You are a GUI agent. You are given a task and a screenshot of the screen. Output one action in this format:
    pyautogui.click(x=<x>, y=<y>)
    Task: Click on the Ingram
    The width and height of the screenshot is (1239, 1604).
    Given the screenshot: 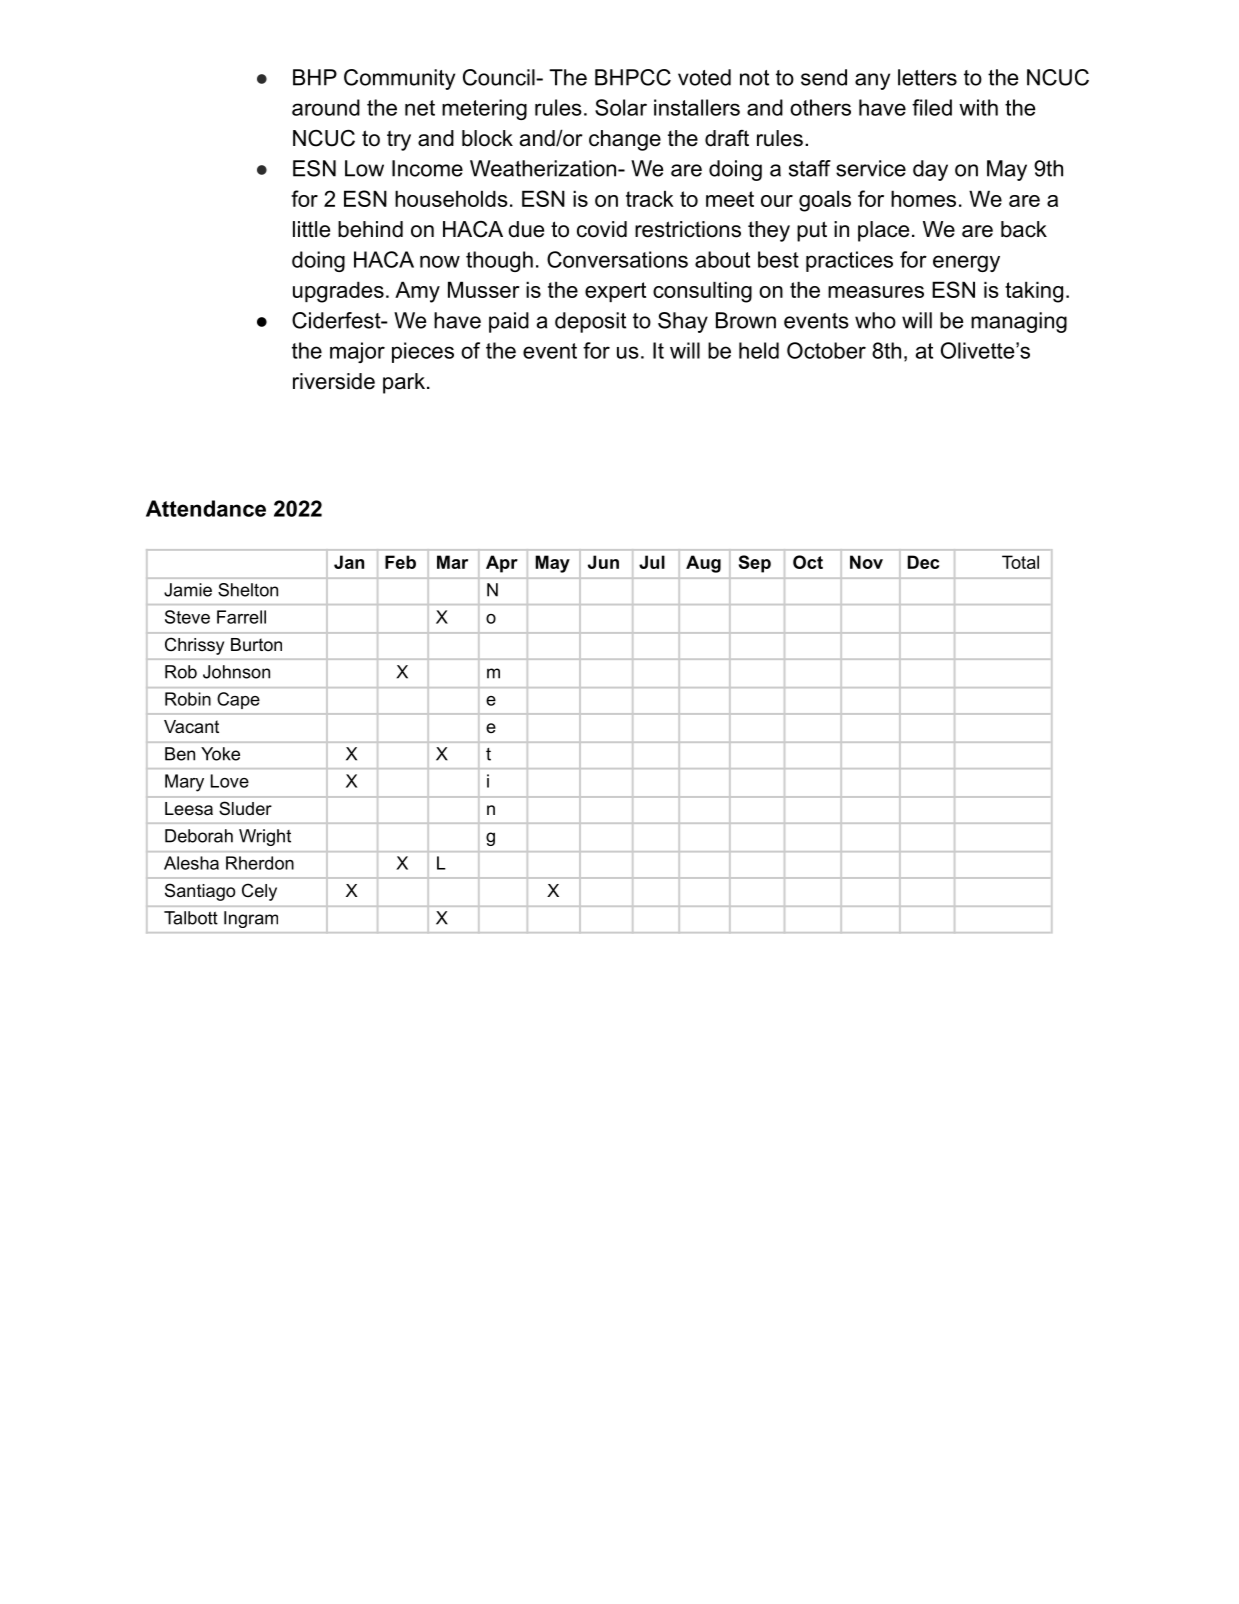 What is the action you would take?
    pyautogui.click(x=251, y=919)
